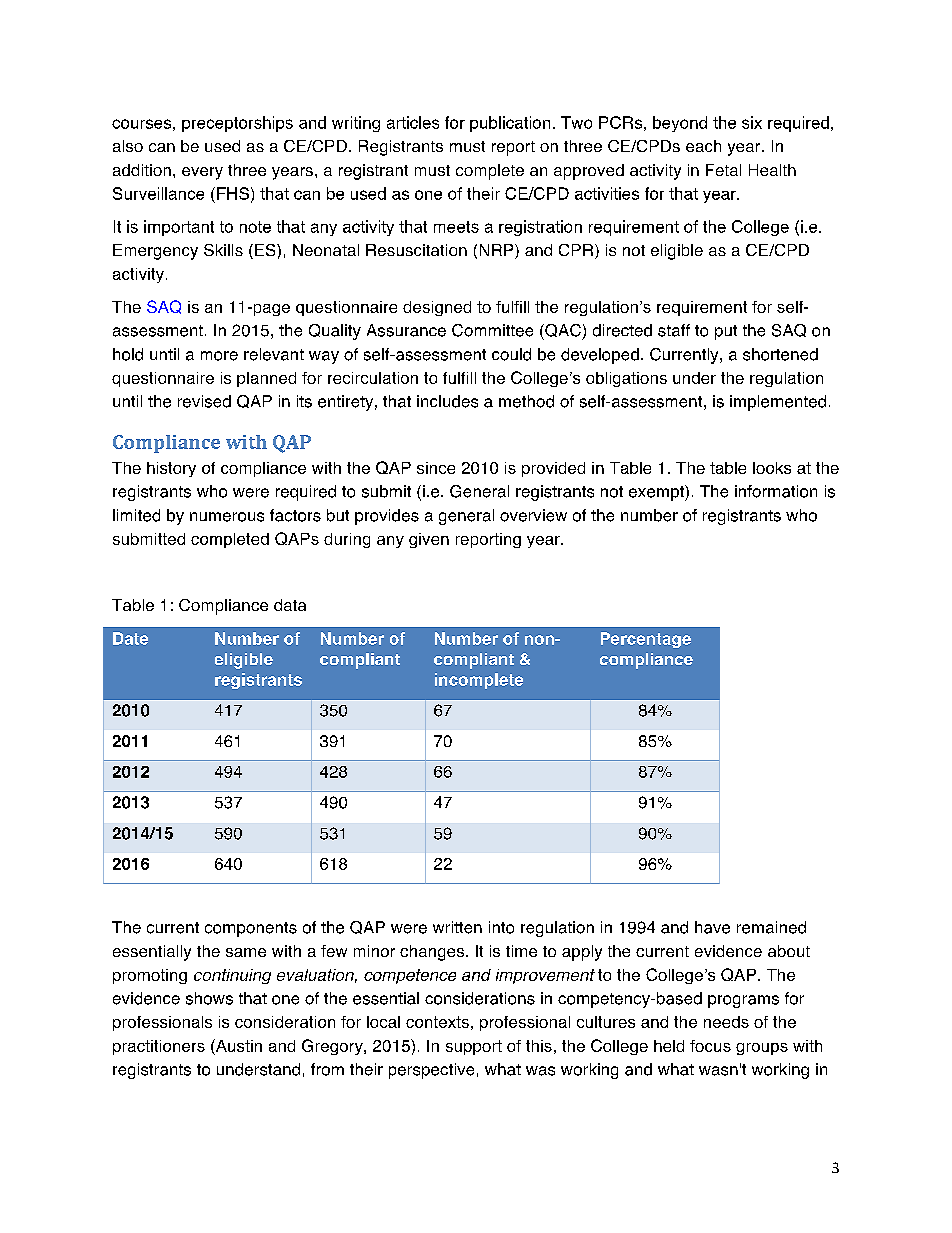 Image resolution: width=952 pixels, height=1233 pixels. I want to click on every, so click(202, 173).
